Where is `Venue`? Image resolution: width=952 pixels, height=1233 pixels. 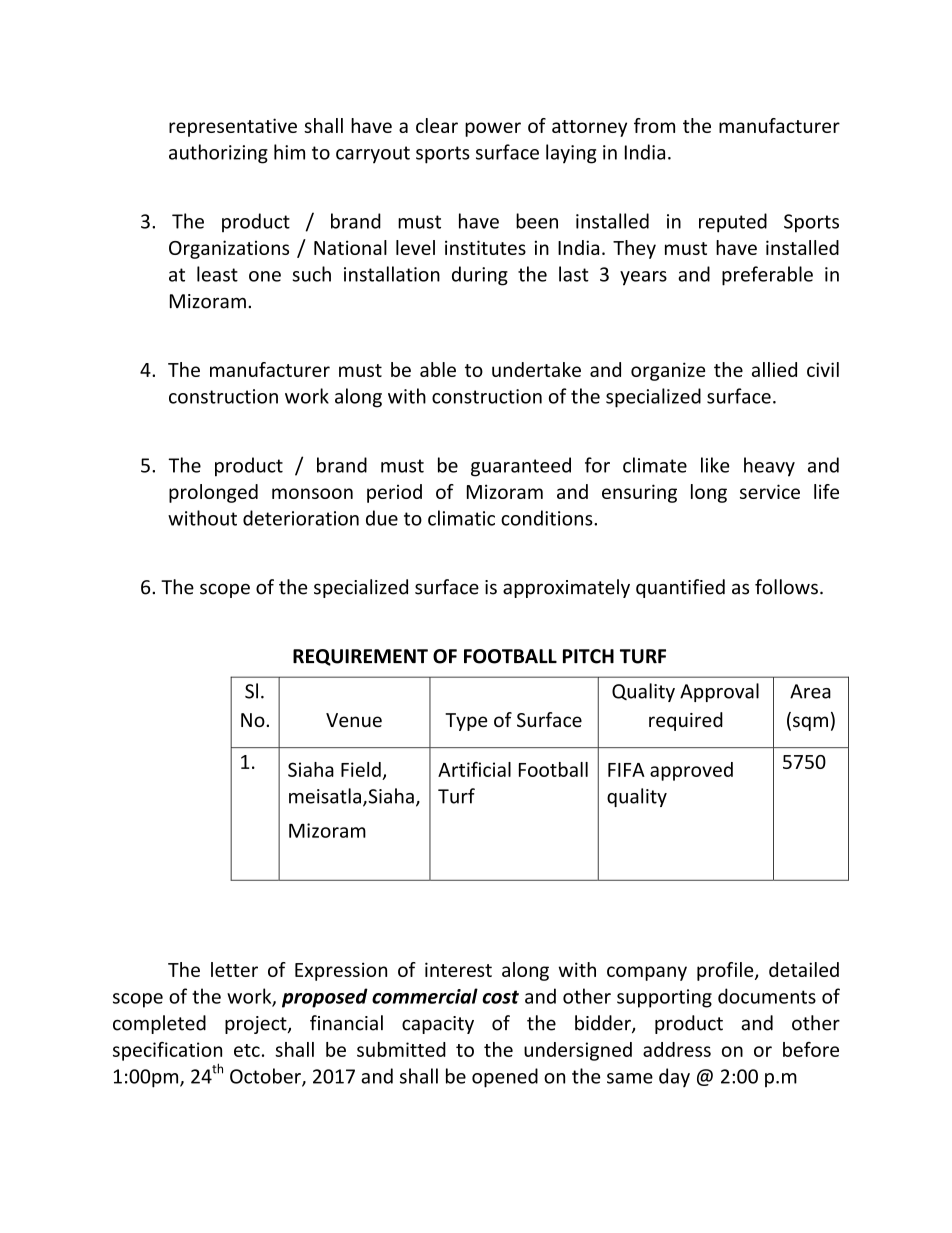 Venue is located at coordinates (354, 720).
